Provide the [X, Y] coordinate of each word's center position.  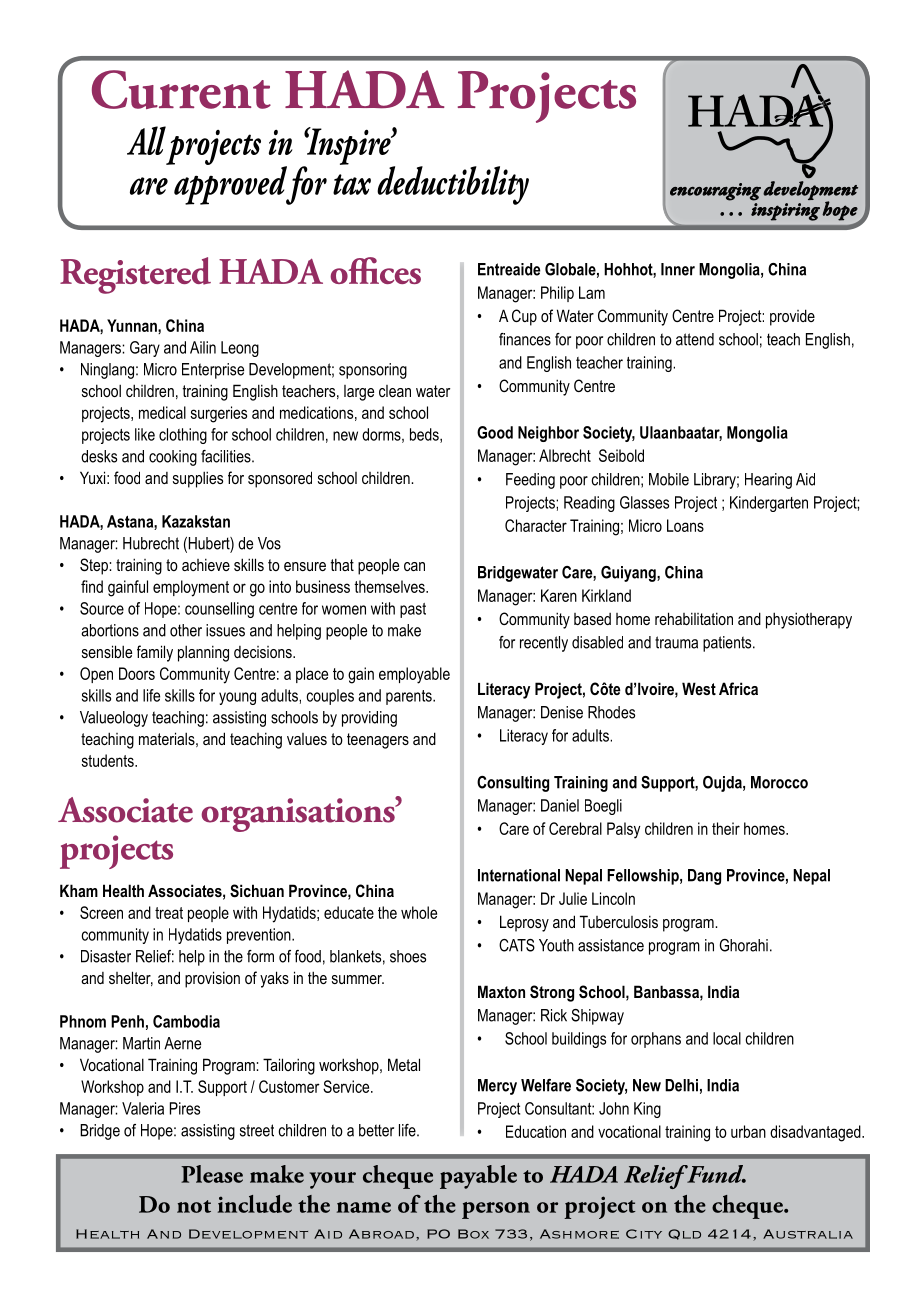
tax [352, 184]
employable [414, 675]
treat [169, 913]
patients [728, 644]
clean [395, 391]
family [155, 653]
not [194, 1206]
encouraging [715, 192]
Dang [704, 877]
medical [162, 412]
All [146, 140]
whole [419, 912]
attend [695, 339]
